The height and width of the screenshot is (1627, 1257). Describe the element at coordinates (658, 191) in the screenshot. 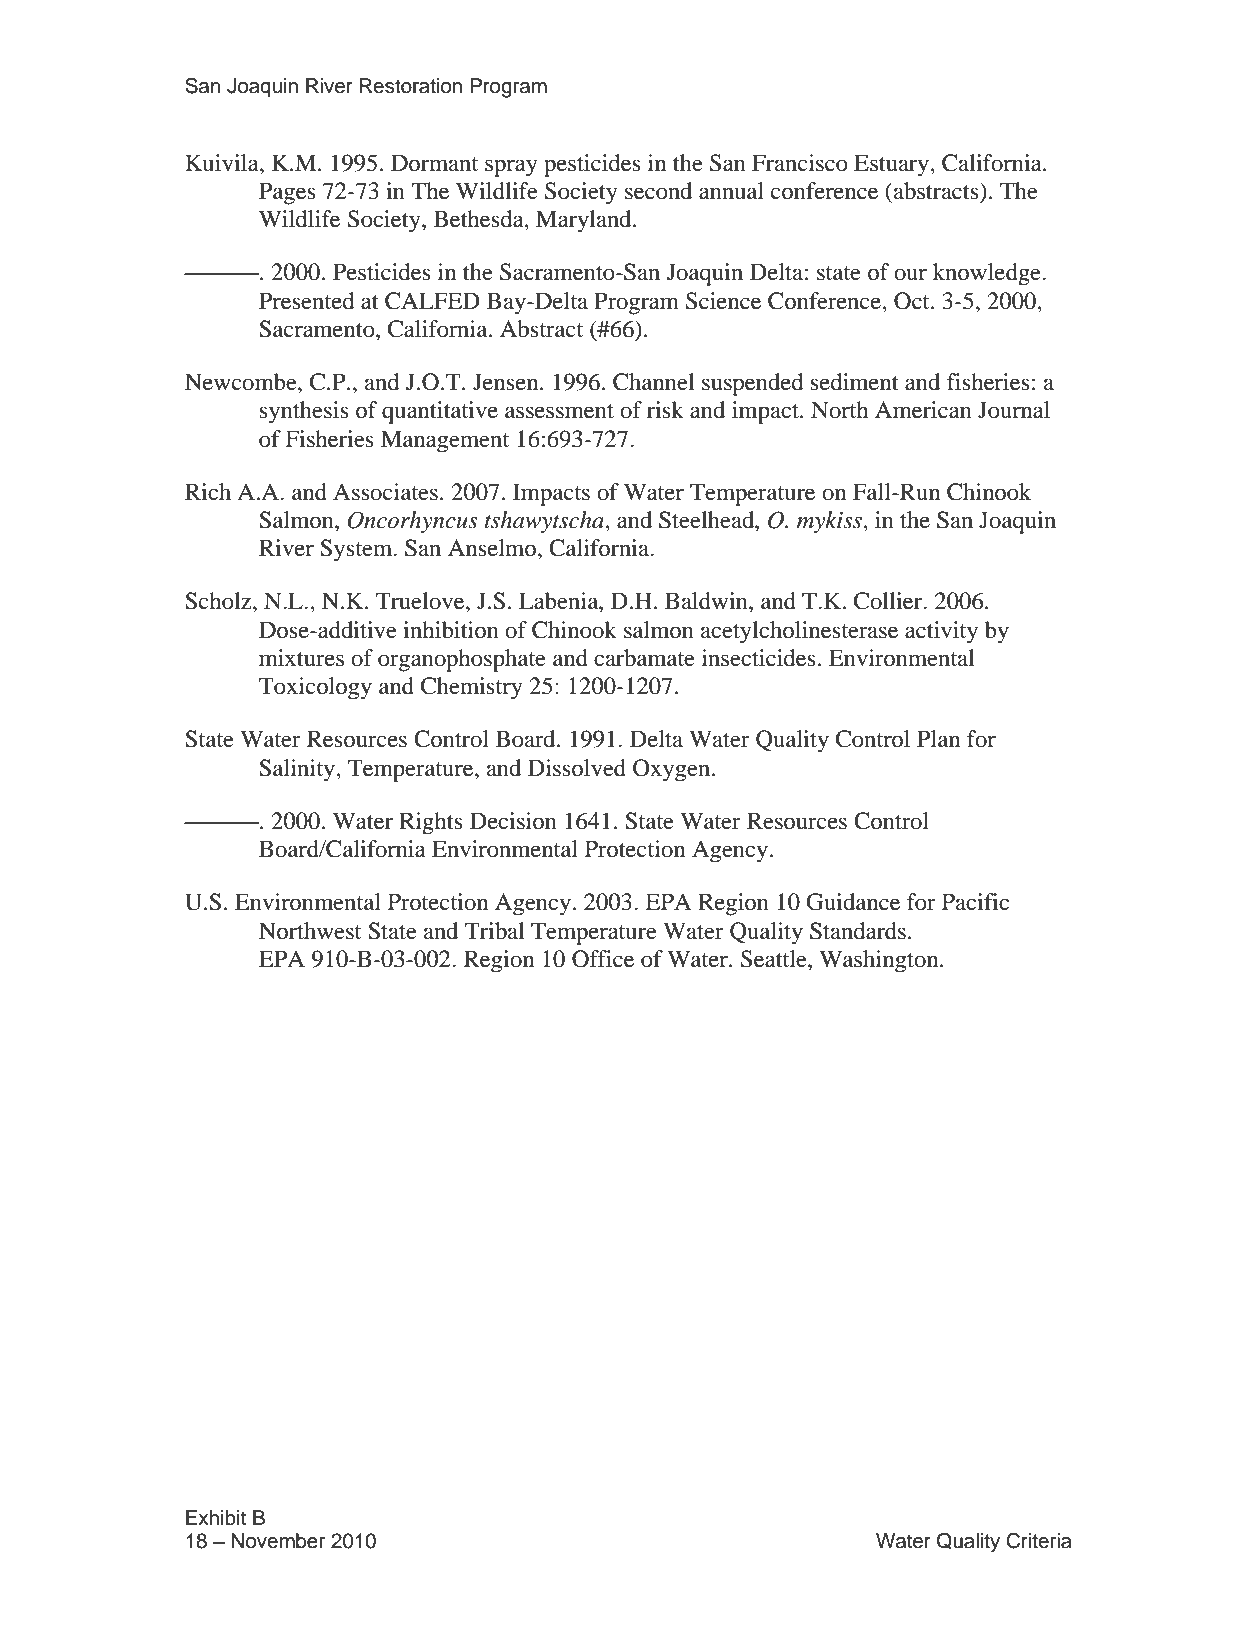

I see `second` at that location.
